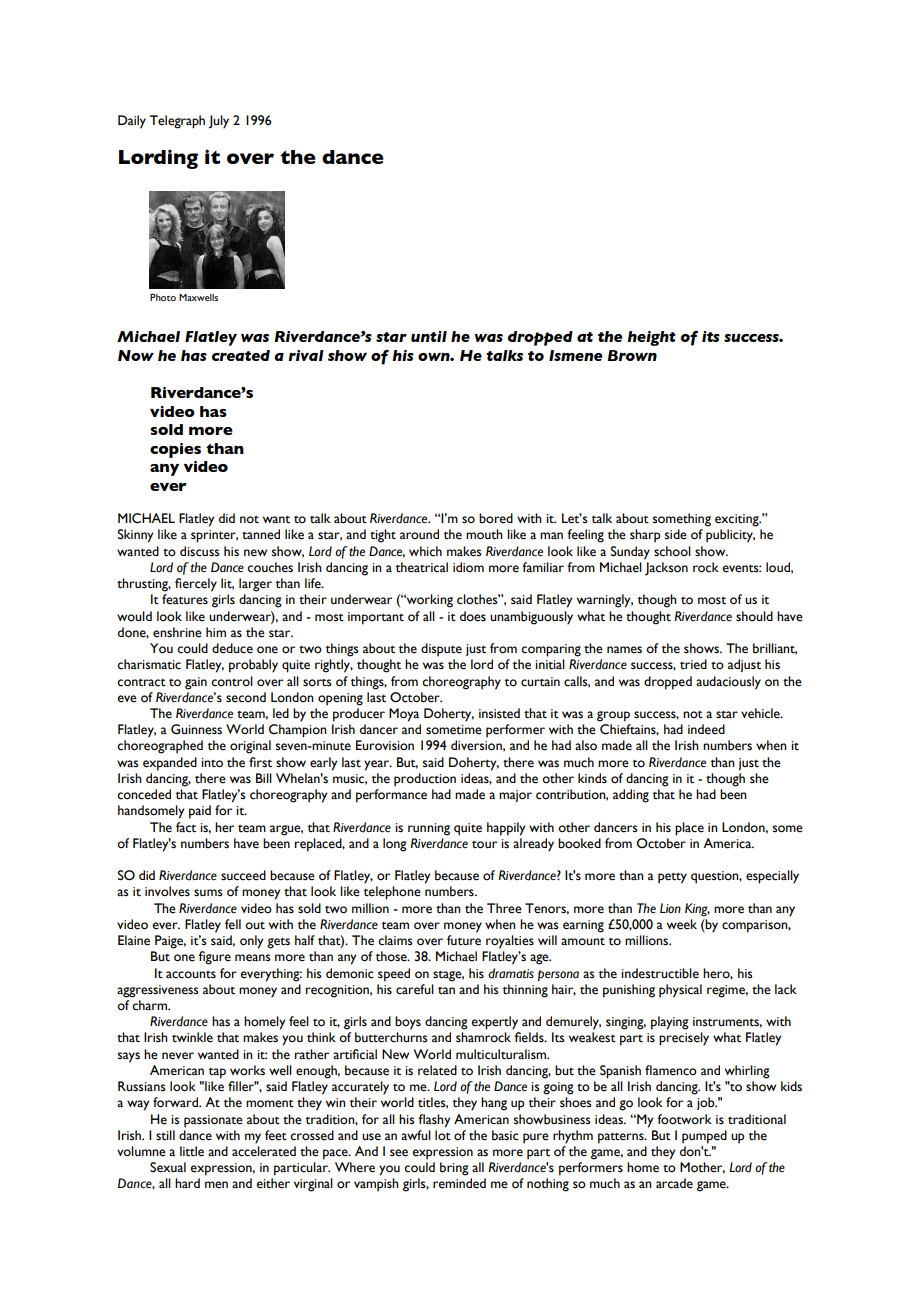 The height and width of the page is (1308, 924). What do you see at coordinates (192, 1151) in the page?
I see `little` at bounding box center [192, 1151].
